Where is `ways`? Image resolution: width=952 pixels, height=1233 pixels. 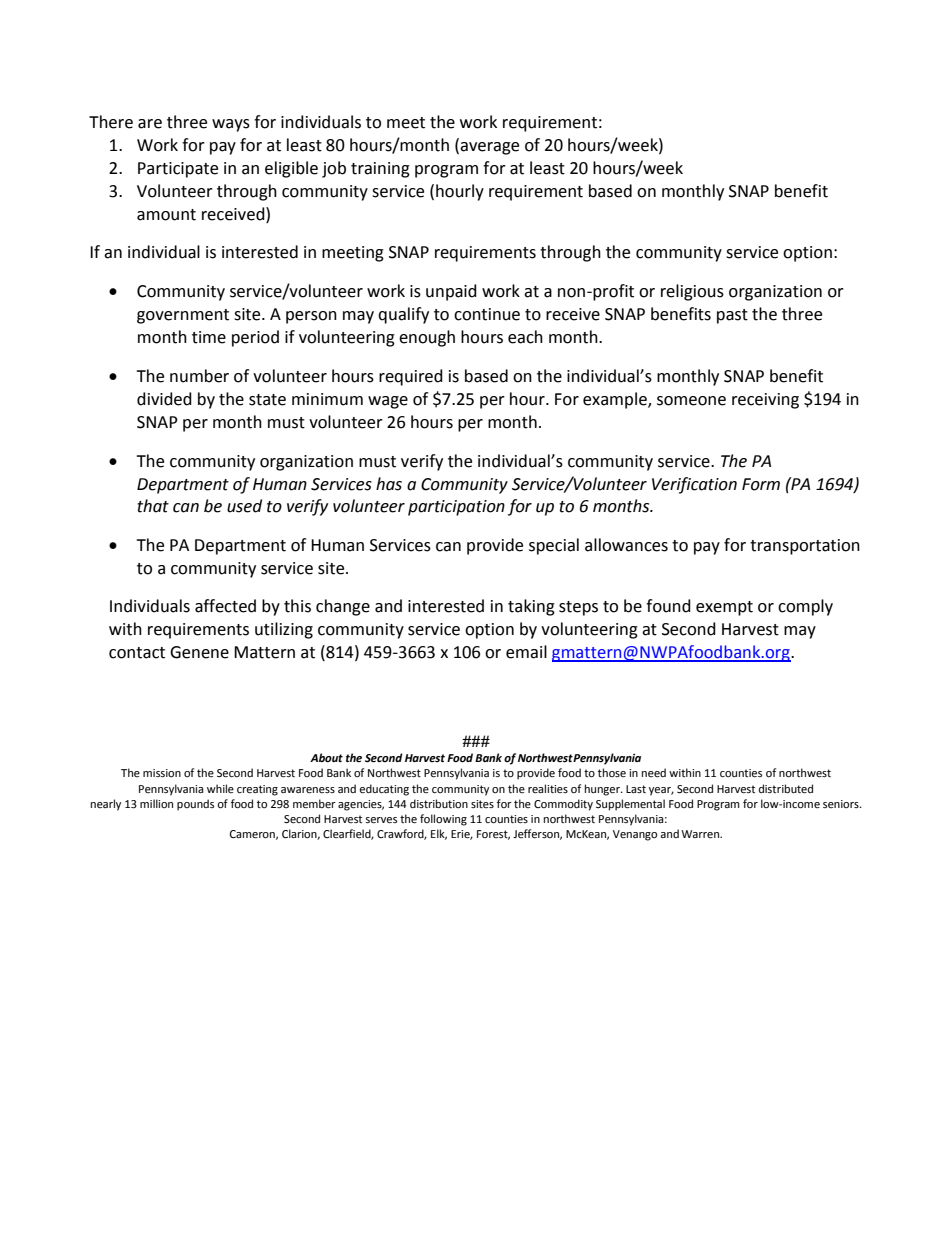
ways is located at coordinates (231, 125).
